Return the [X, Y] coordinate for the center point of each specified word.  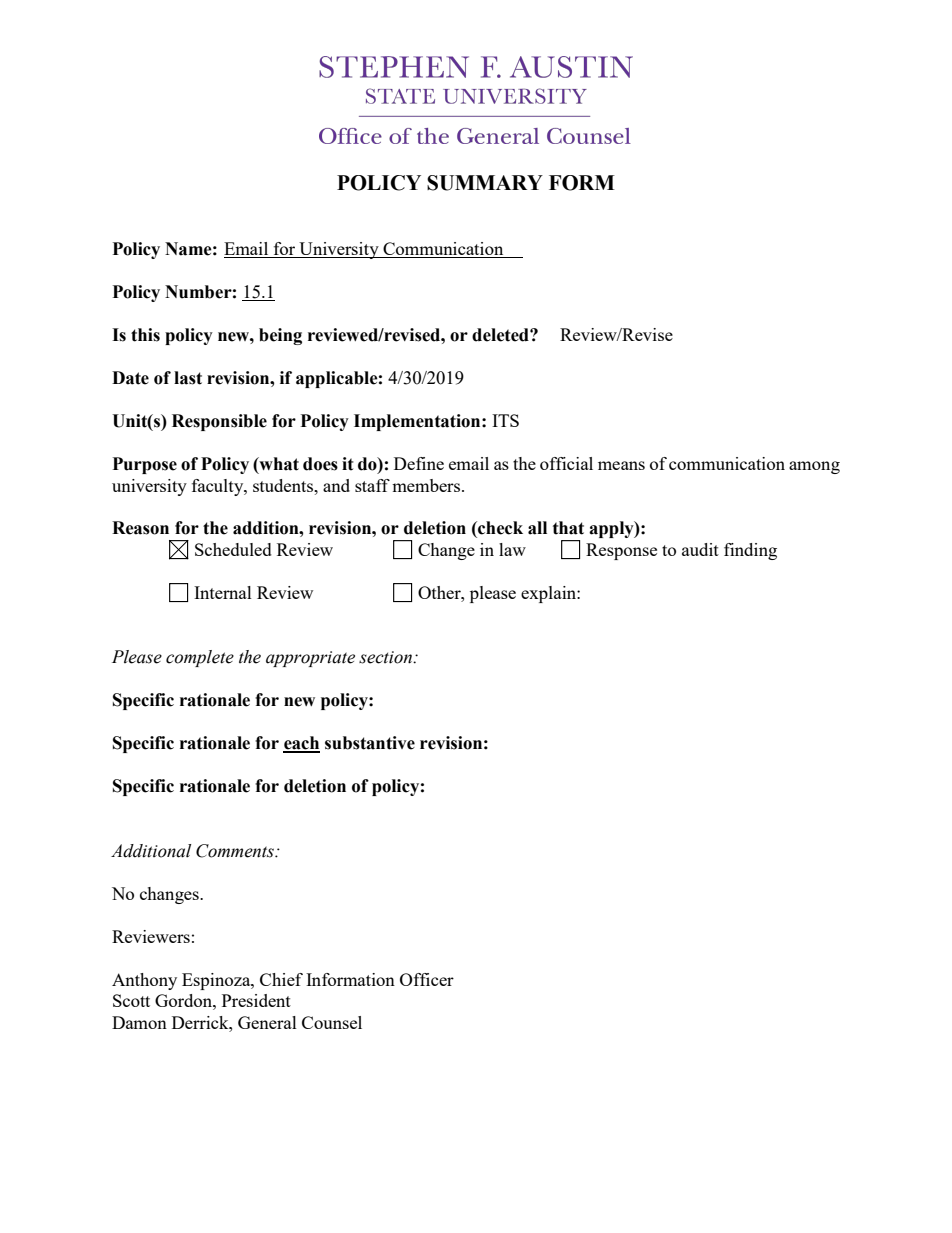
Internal [223, 592]
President [256, 1000]
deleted [501, 335]
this [145, 335]
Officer [427, 979]
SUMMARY [485, 183]
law [512, 549]
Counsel [332, 1022]
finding [750, 551]
